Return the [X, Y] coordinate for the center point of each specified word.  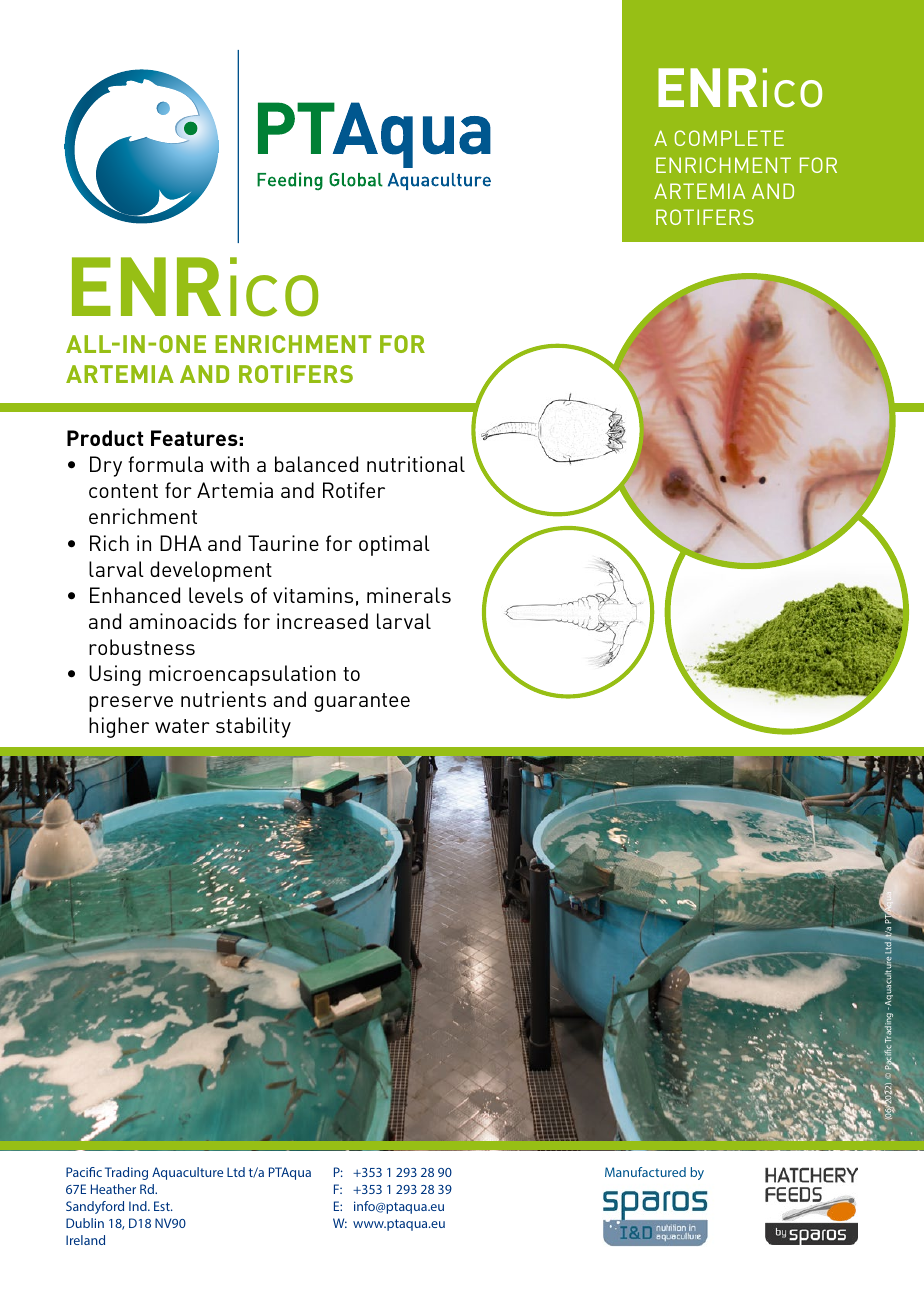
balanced [316, 464]
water [182, 726]
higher [119, 727]
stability [253, 727]
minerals [409, 595]
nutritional [416, 464]
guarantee [362, 702]
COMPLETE [729, 138]
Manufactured [645, 1172]
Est [163, 1206]
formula [165, 464]
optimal [394, 545]
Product [105, 438]
